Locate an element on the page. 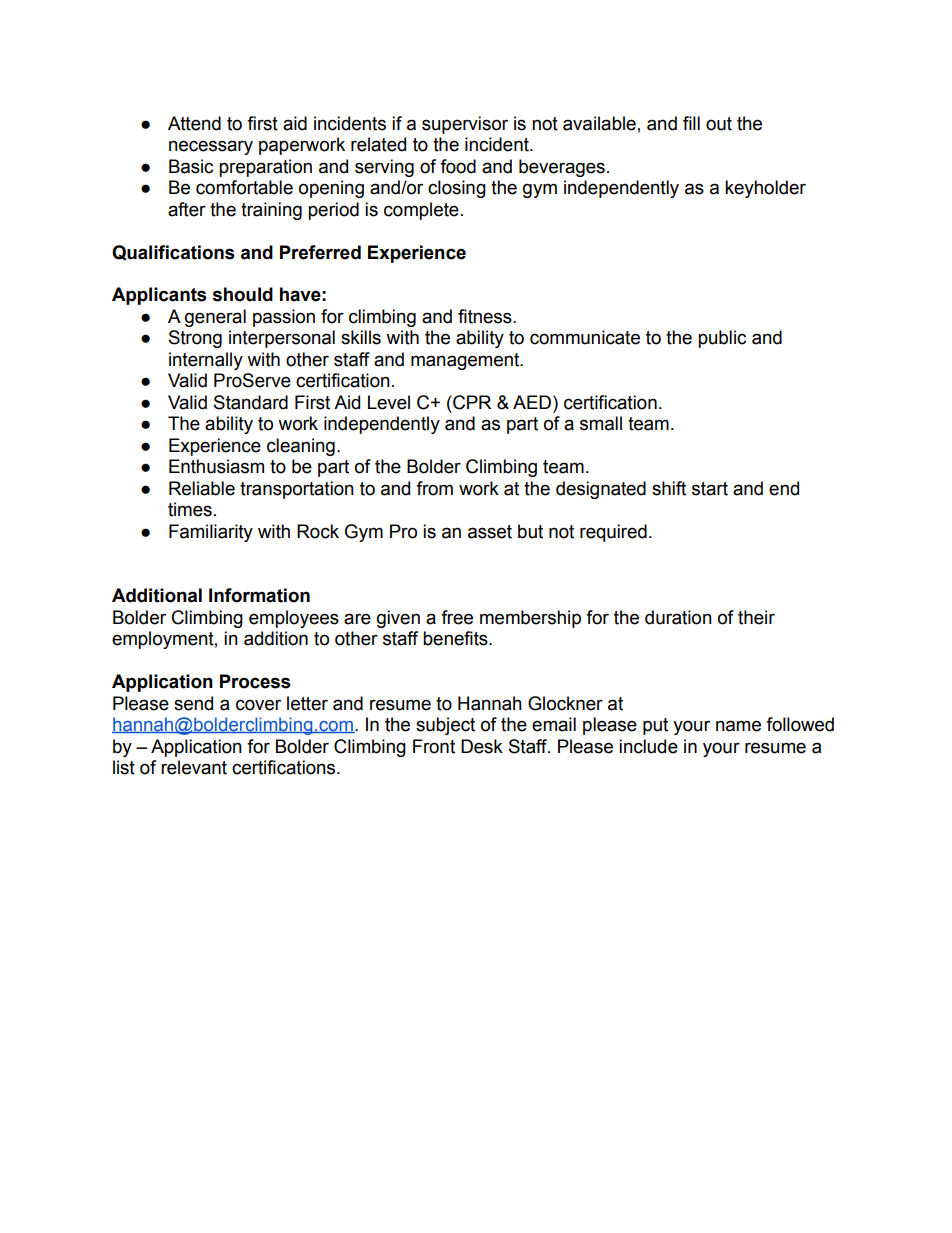 This page has width=952, height=1233. supervisor is located at coordinates (465, 125).
